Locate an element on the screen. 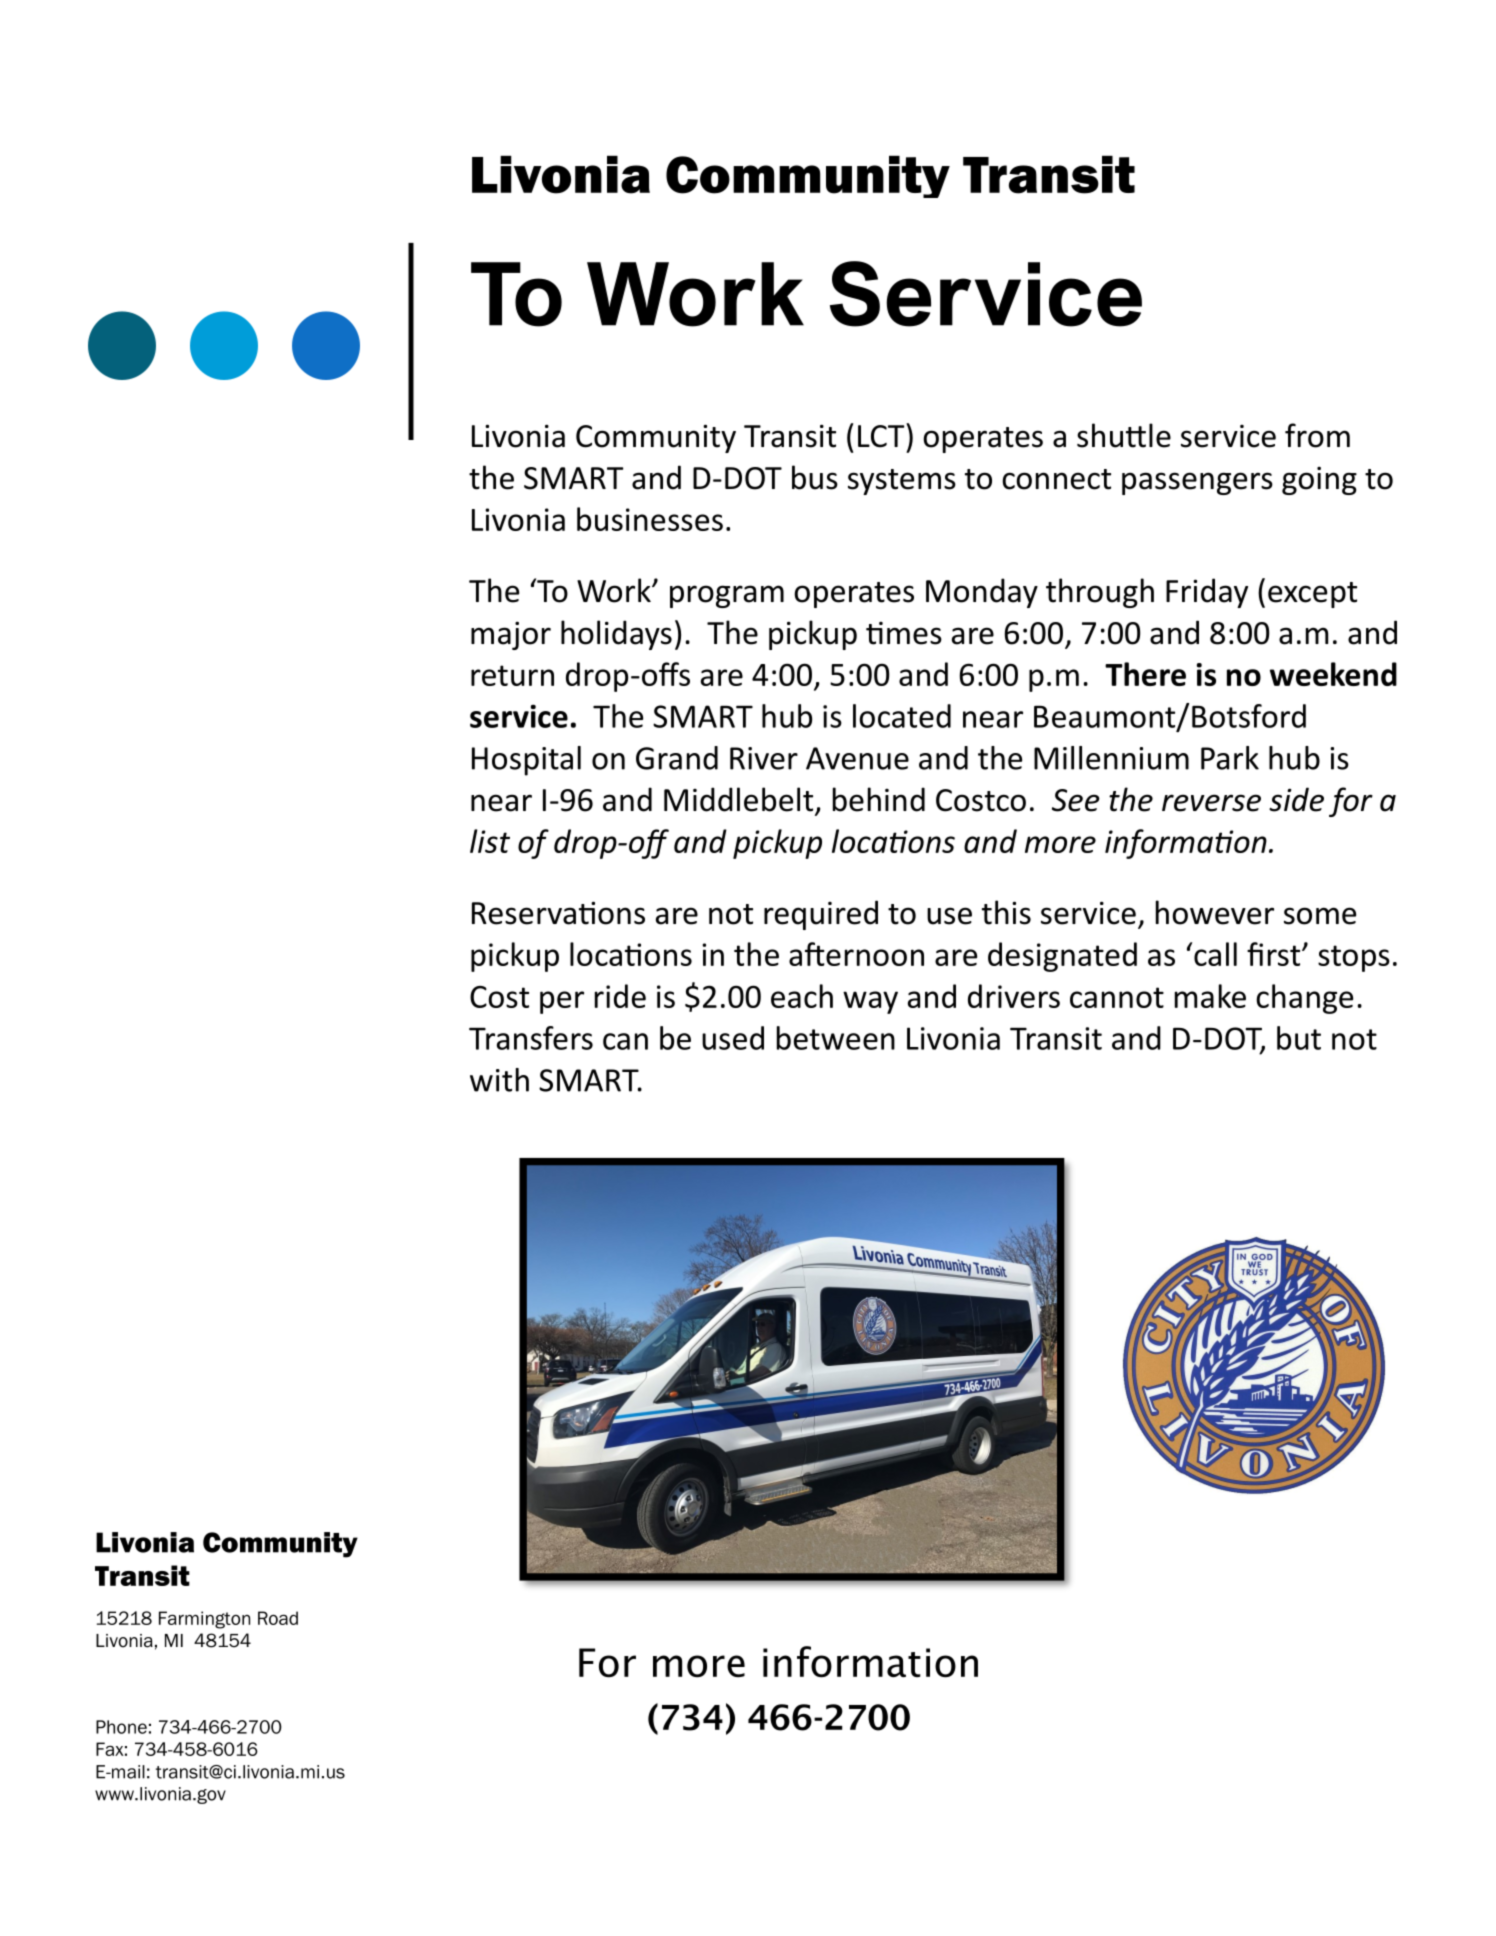 This screenshot has height=1936, width=1496. used is located at coordinates (733, 1038).
